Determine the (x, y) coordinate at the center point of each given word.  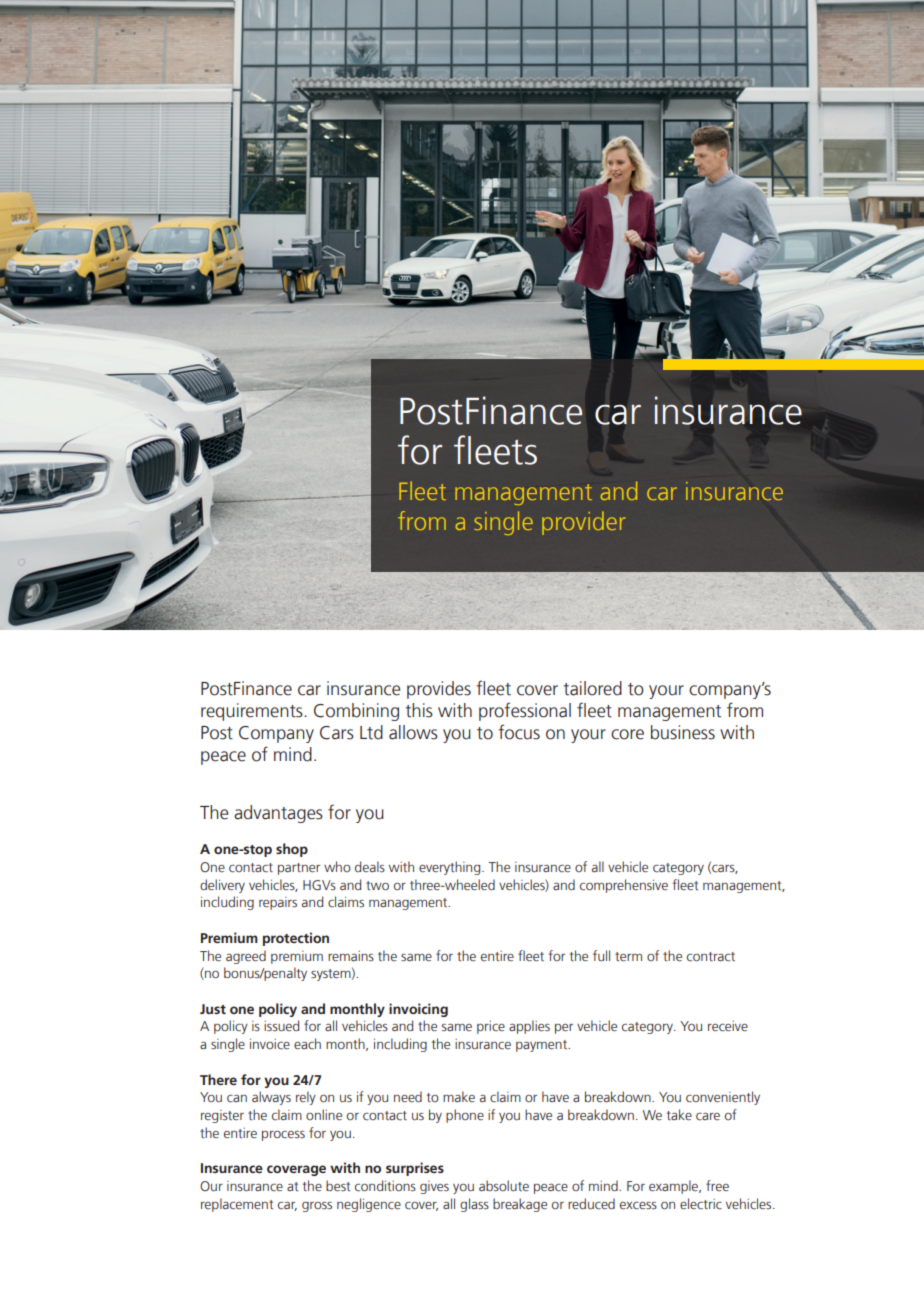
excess (638, 1206)
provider (584, 523)
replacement (237, 1205)
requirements (253, 712)
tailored (592, 688)
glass (474, 1205)
